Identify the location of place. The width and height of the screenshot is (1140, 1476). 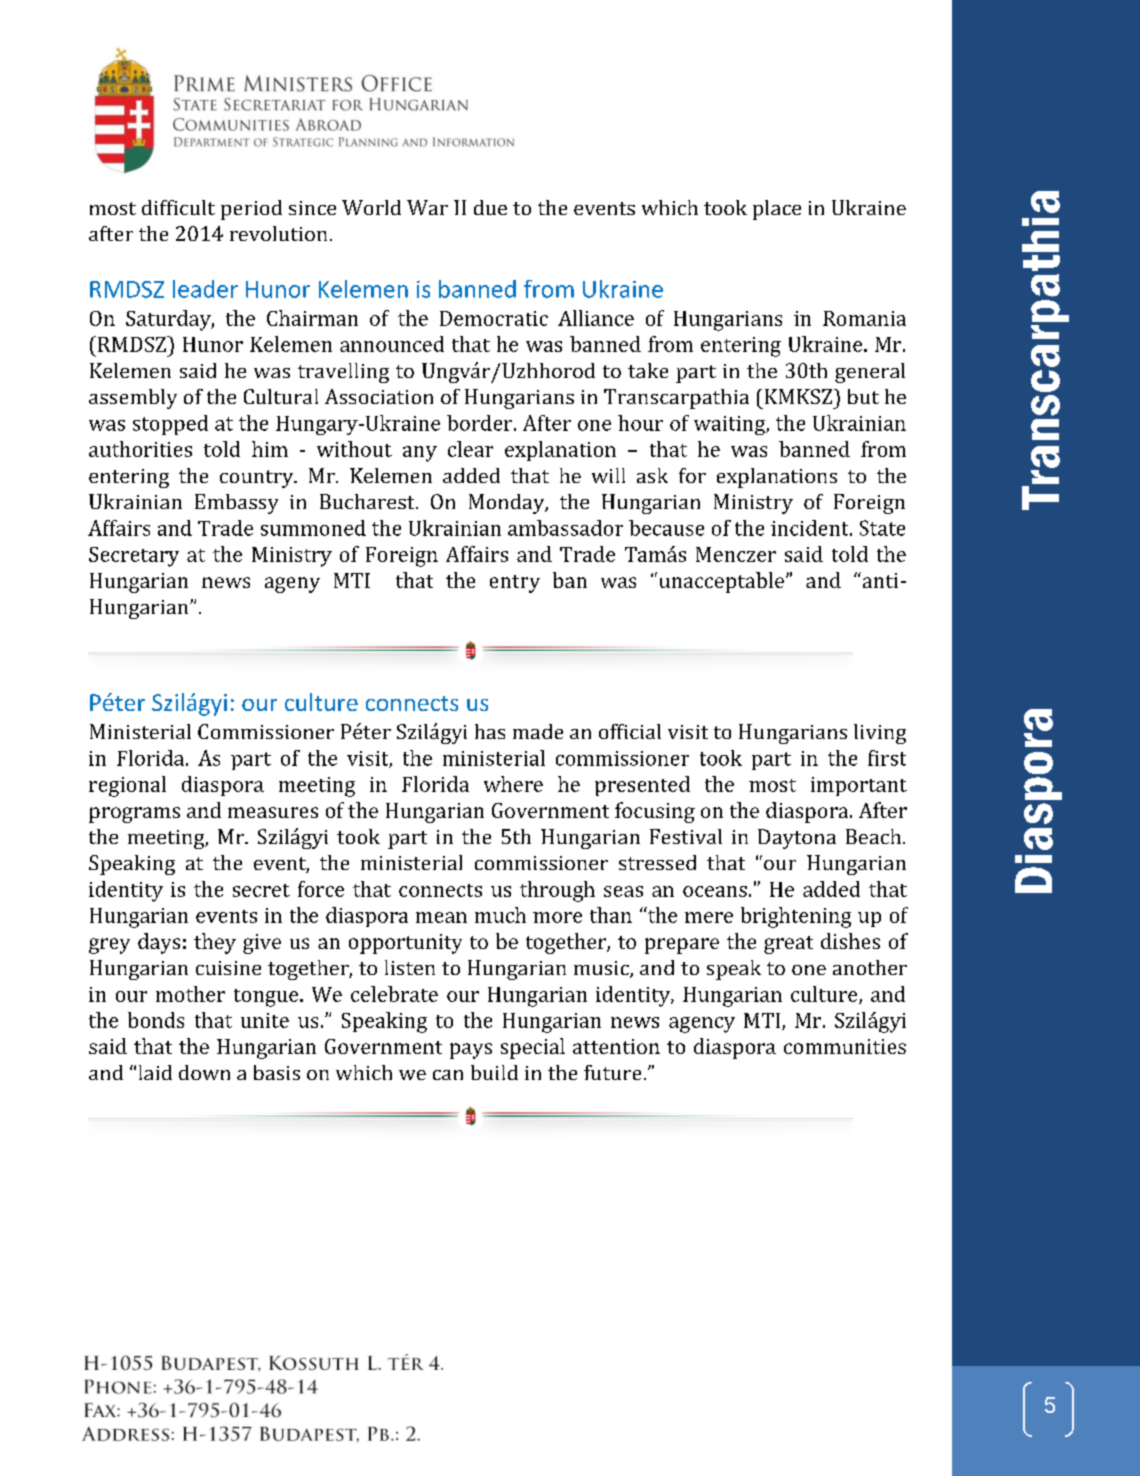
(777, 210).
